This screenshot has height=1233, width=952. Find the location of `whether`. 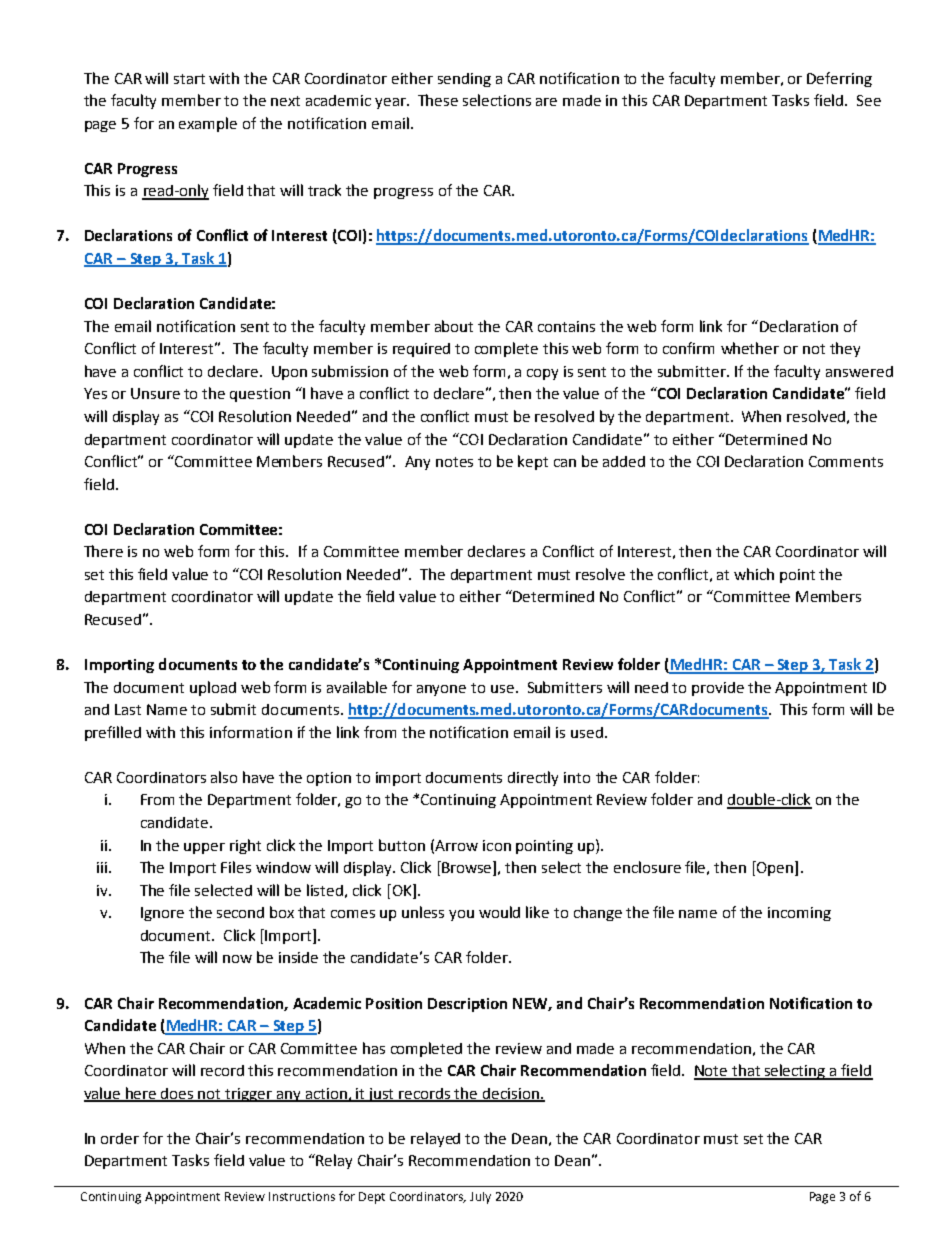

whether is located at coordinates (750, 348).
